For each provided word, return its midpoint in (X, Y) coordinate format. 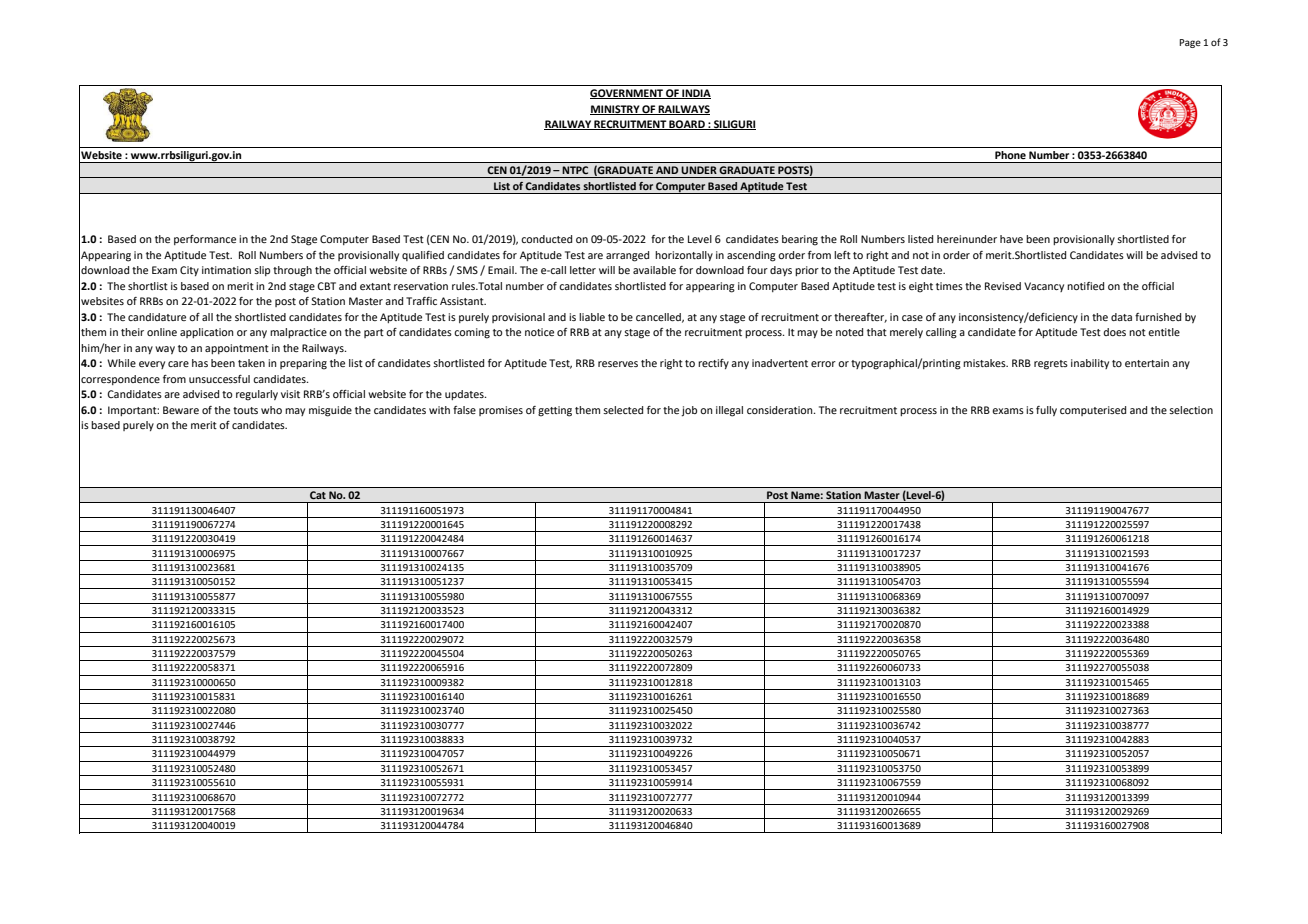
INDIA (695, 94)
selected (623, 410)
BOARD (687, 125)
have (1011, 239)
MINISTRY (616, 110)
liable (592, 317)
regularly (257, 395)
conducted (546, 239)
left (842, 255)
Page (1190, 43)
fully (1046, 411)
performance (205, 240)
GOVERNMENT (627, 94)
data (1121, 317)
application (207, 333)
